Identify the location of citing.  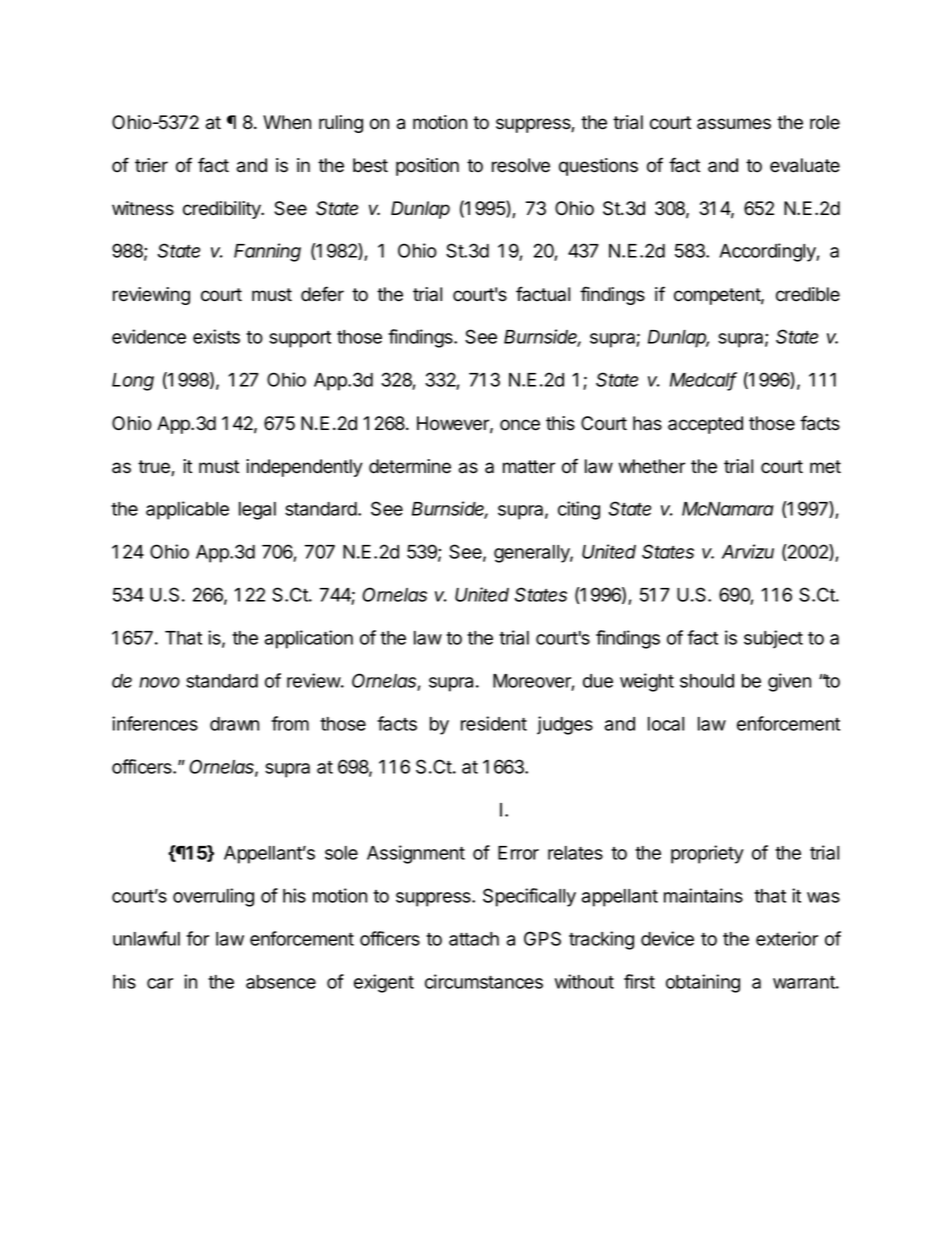
(579, 510).
